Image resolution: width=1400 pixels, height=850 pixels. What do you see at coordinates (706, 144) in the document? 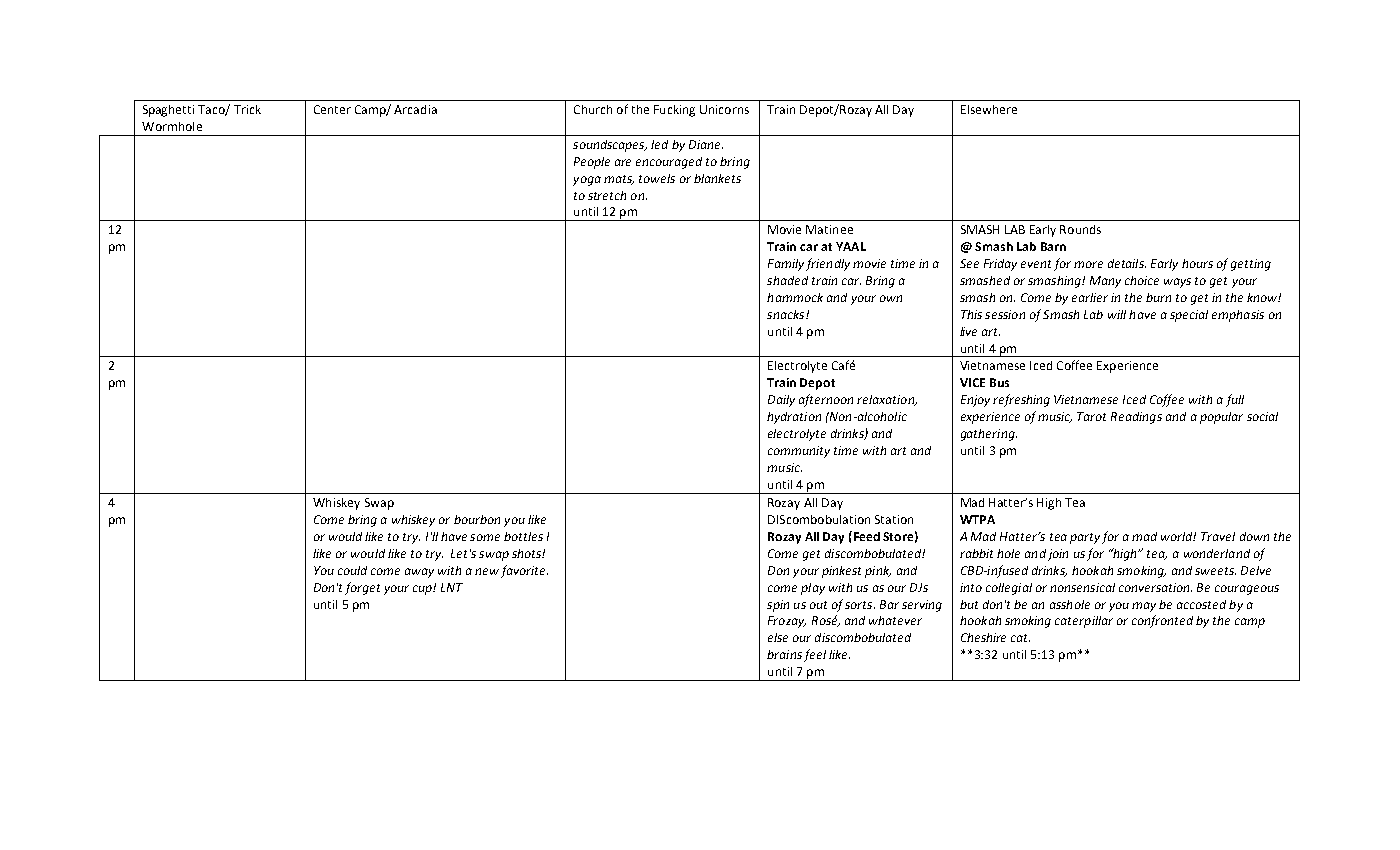
I see `Diane` at bounding box center [706, 144].
